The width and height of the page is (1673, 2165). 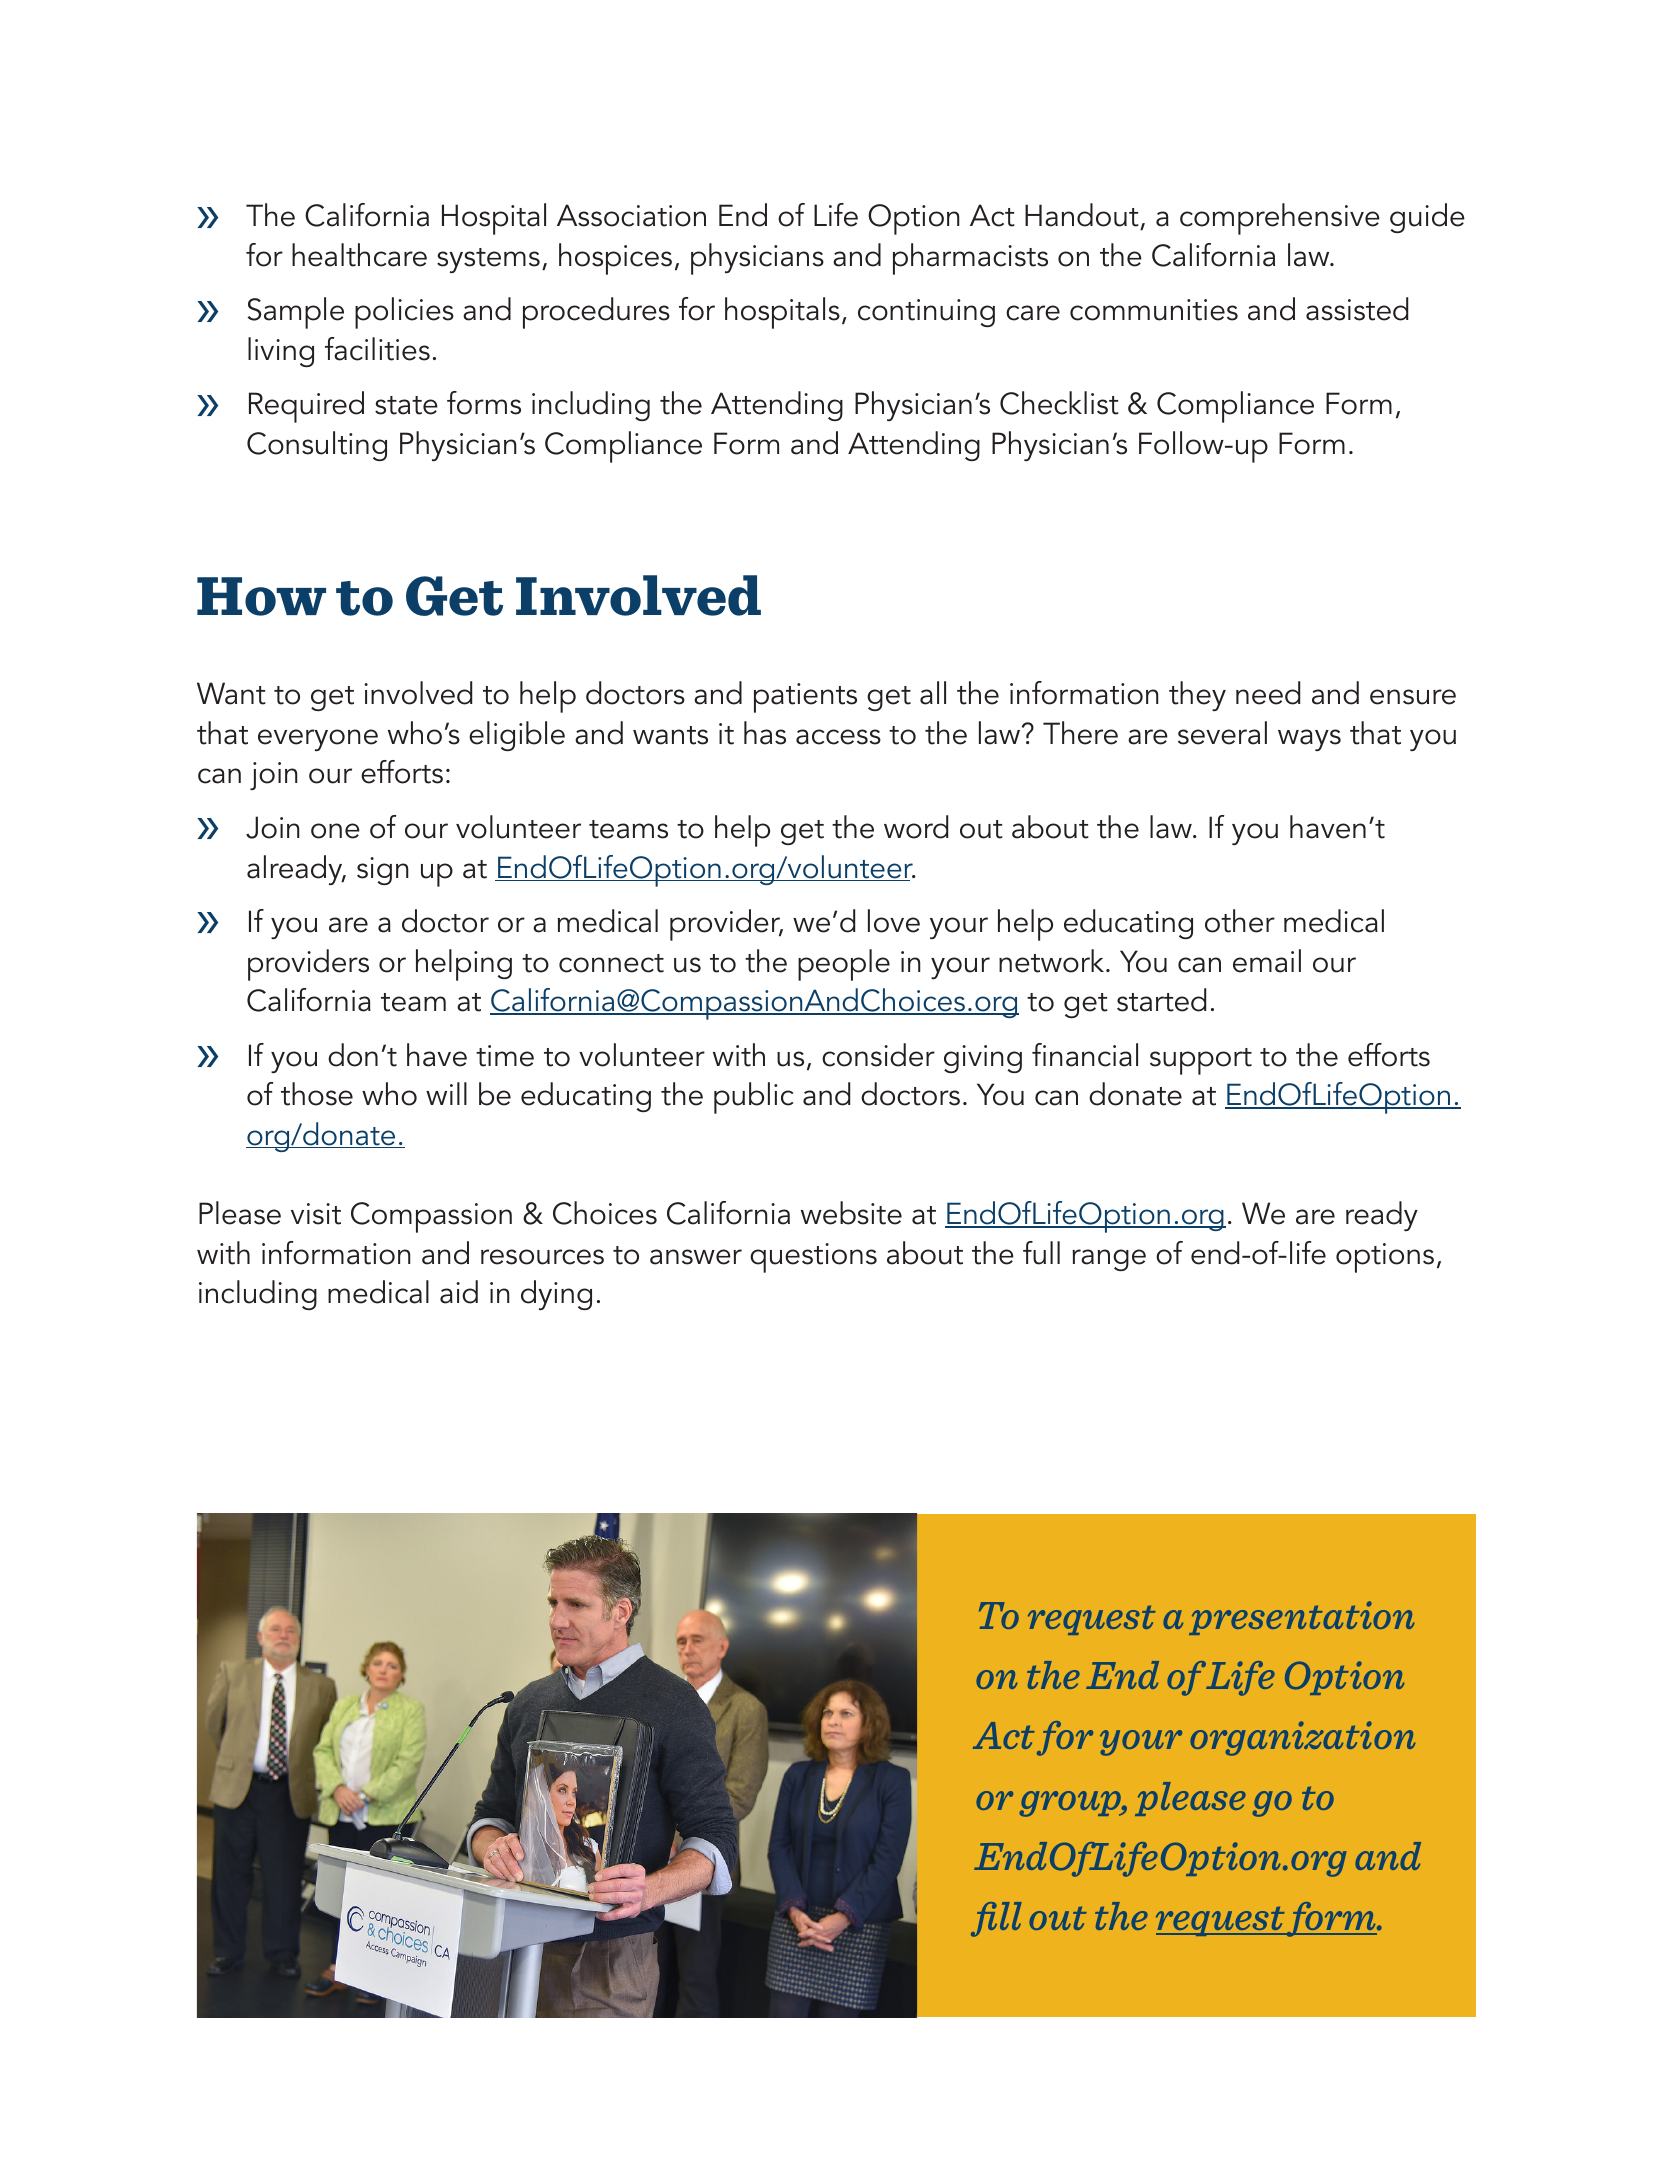 I want to click on ways, so click(x=1309, y=740).
